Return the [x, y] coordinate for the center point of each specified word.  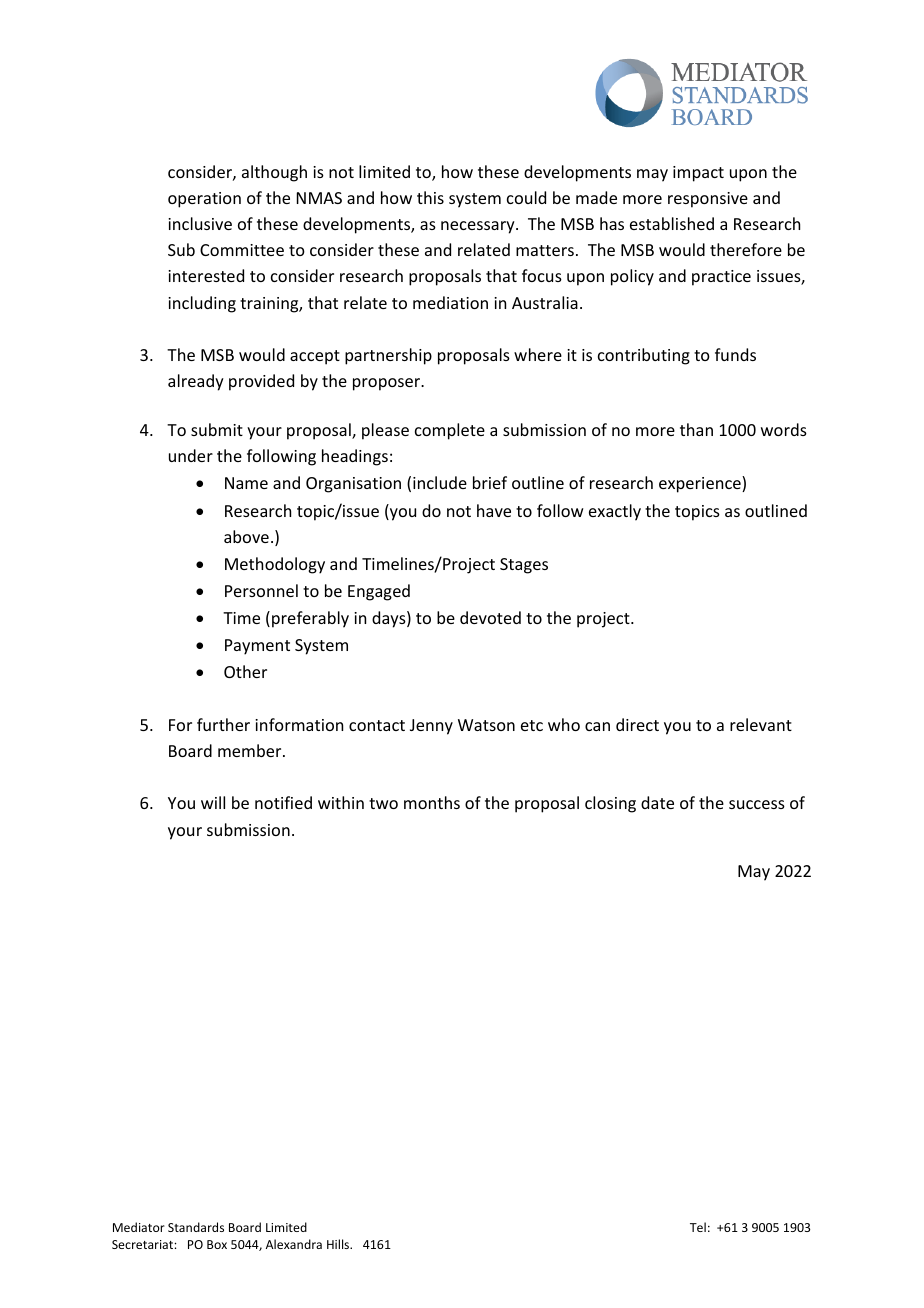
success [757, 804]
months [432, 802]
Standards [196, 1227]
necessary [479, 227]
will [213, 802]
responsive [708, 200]
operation [204, 200]
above [246, 536]
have [494, 510]
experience [701, 484]
